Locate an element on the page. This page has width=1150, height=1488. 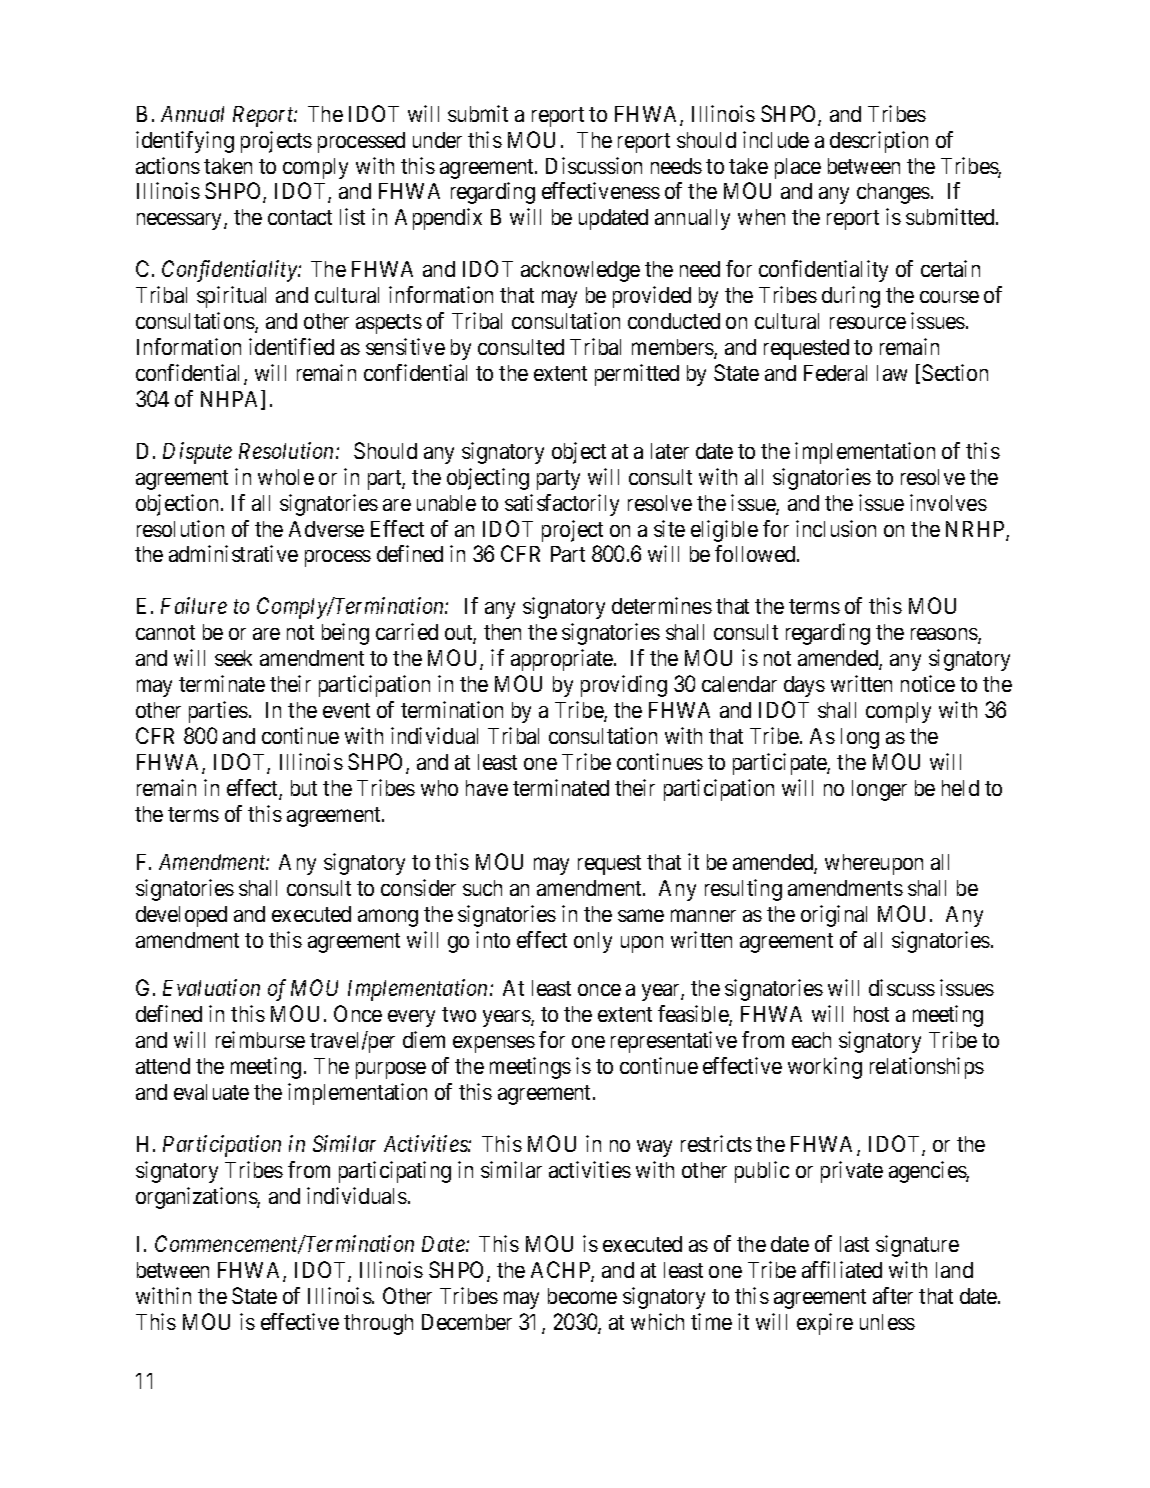
after is located at coordinates (893, 1295).
